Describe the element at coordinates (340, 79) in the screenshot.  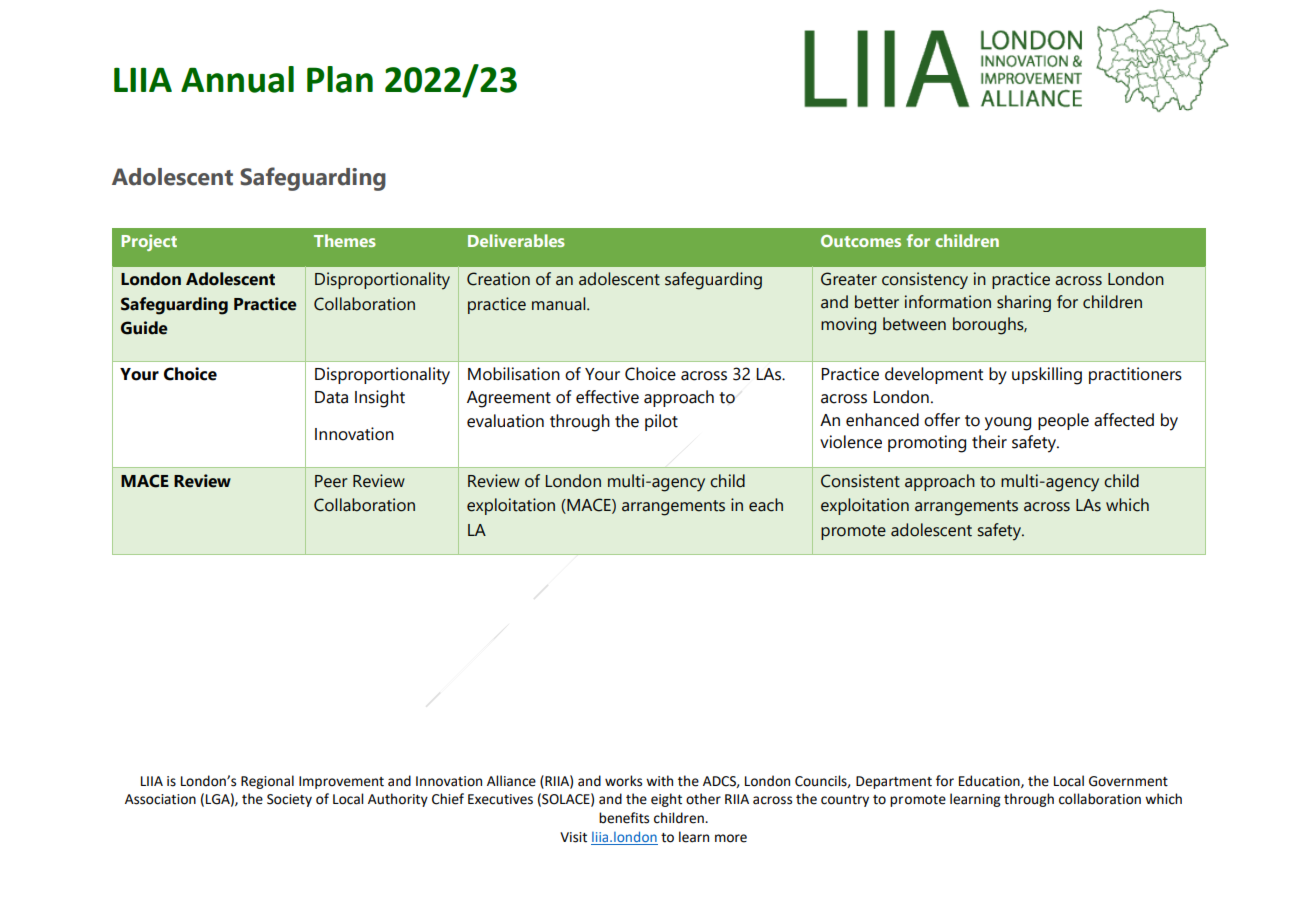
I see `Plan` at that location.
